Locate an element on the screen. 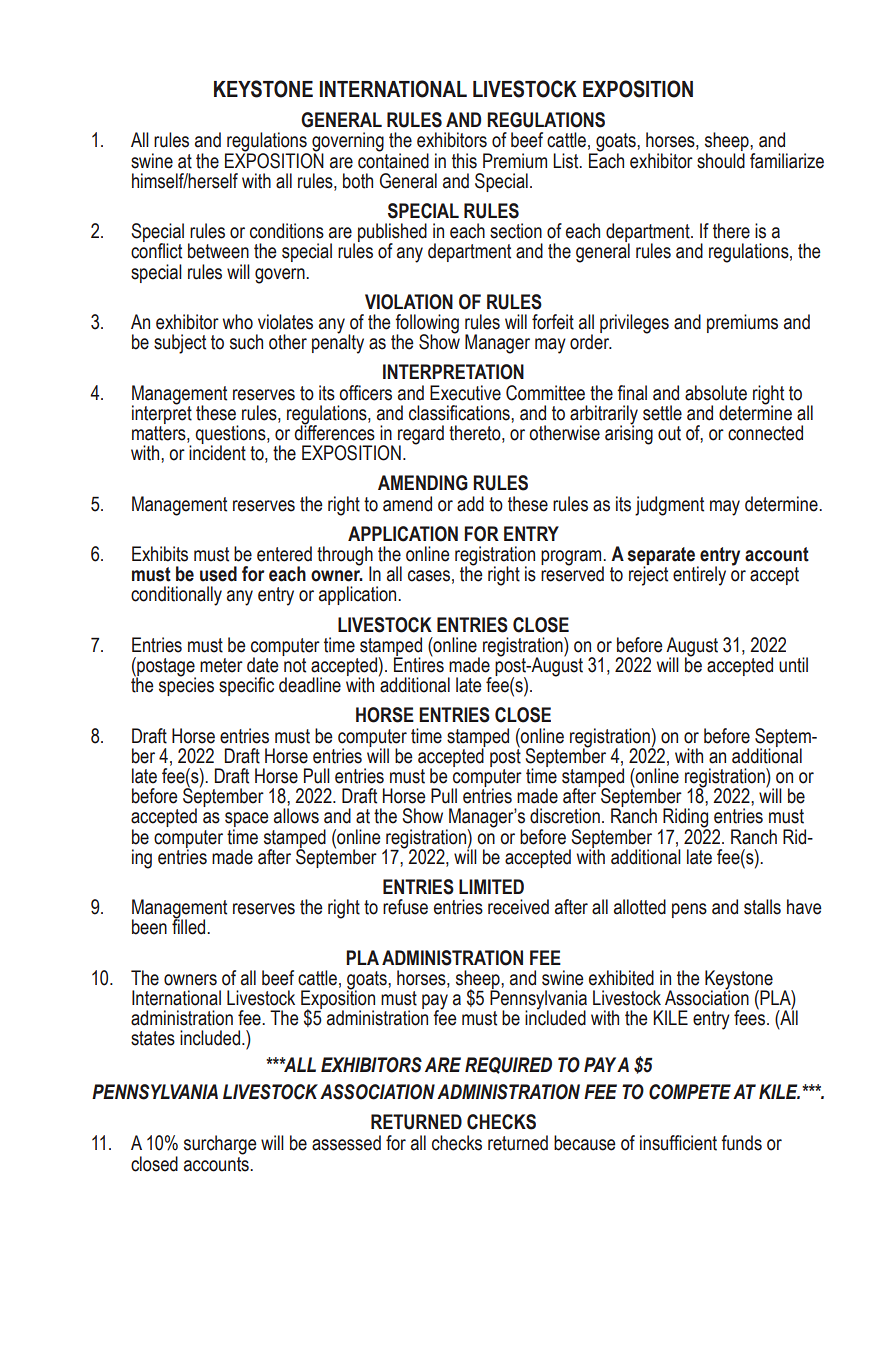 Image resolution: width=887 pixels, height=1372 pixels. surcharge is located at coordinates (220, 1145).
